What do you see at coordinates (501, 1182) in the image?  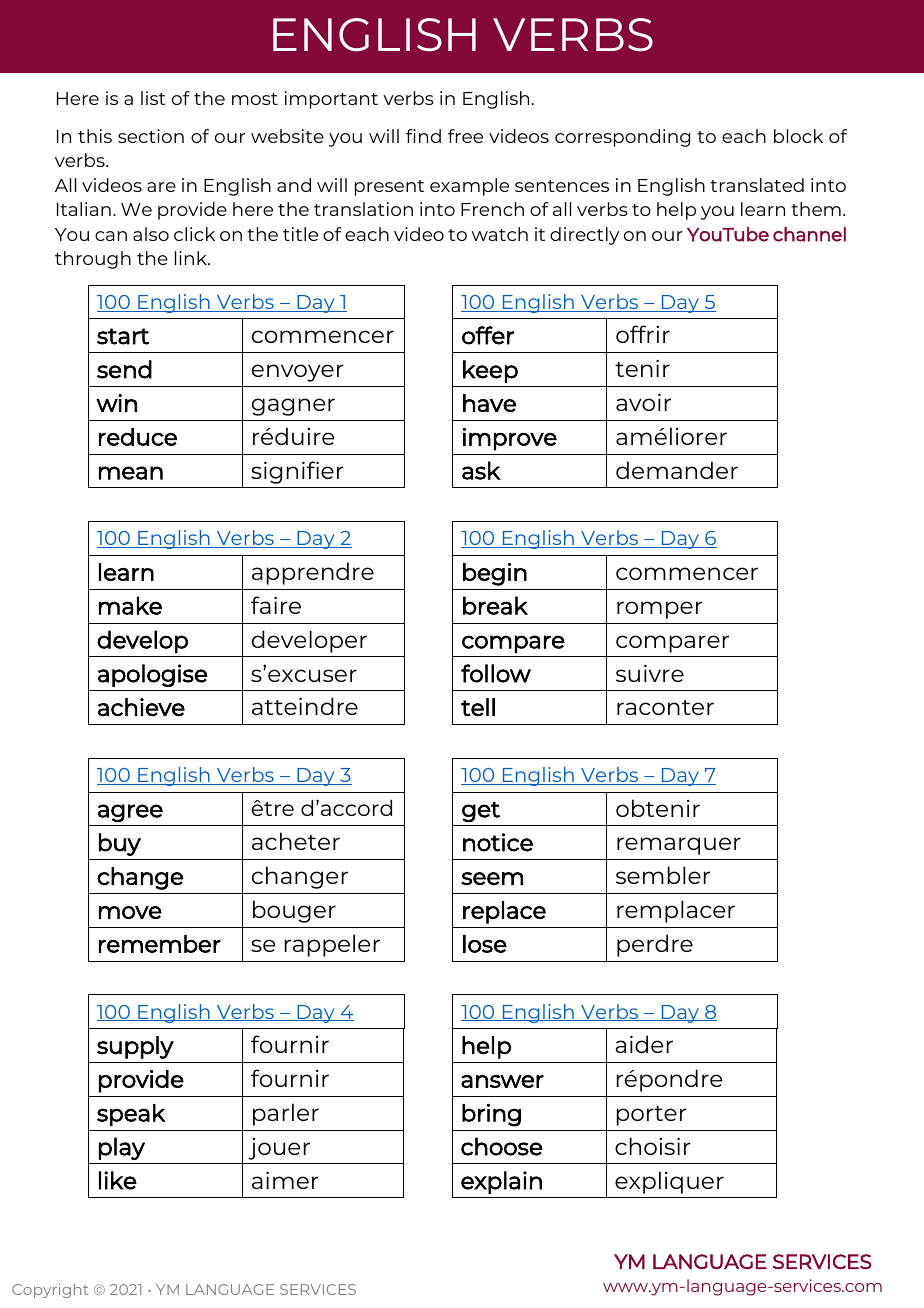 I see `explain` at bounding box center [501, 1182].
